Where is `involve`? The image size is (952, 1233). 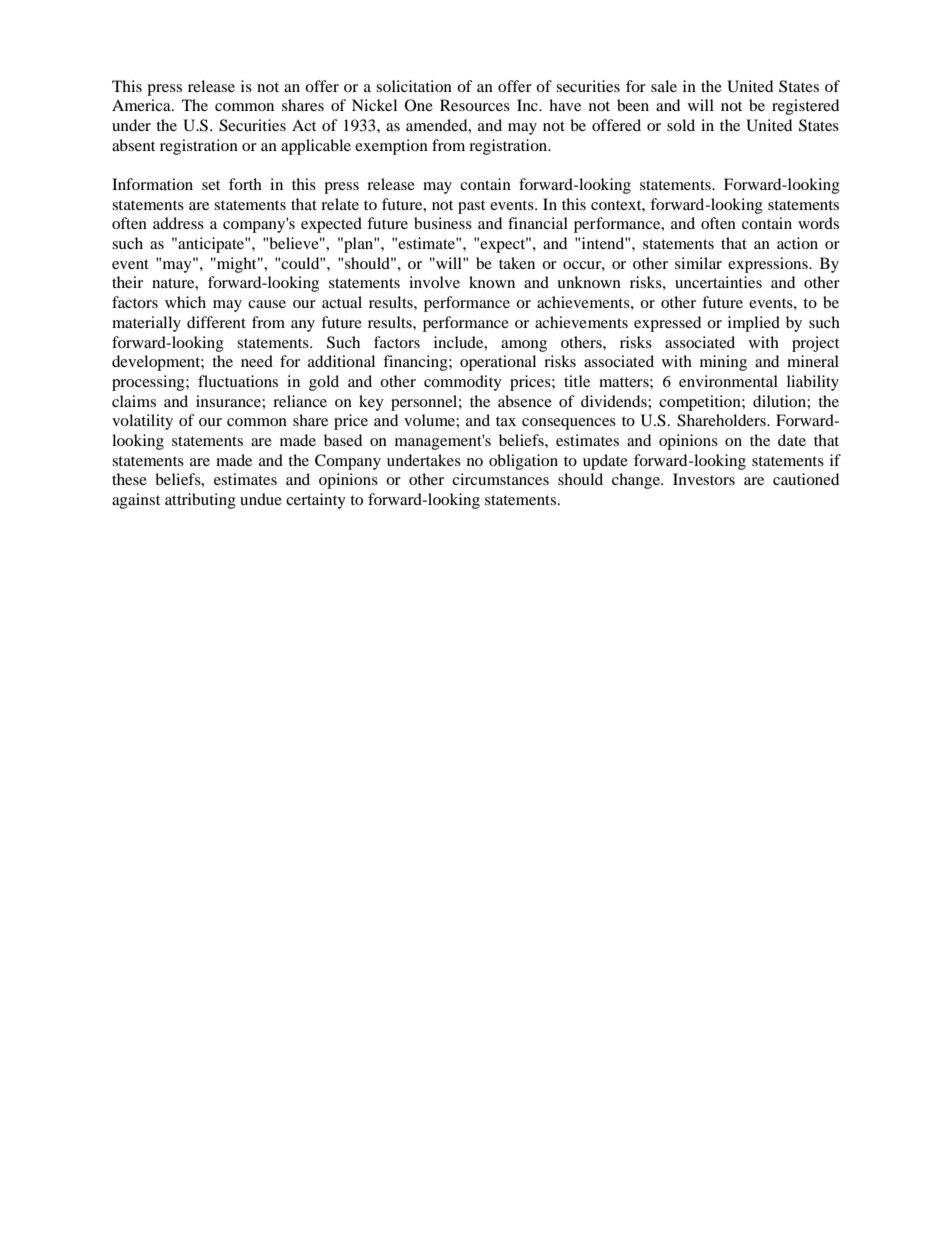
involve is located at coordinates (434, 282).
